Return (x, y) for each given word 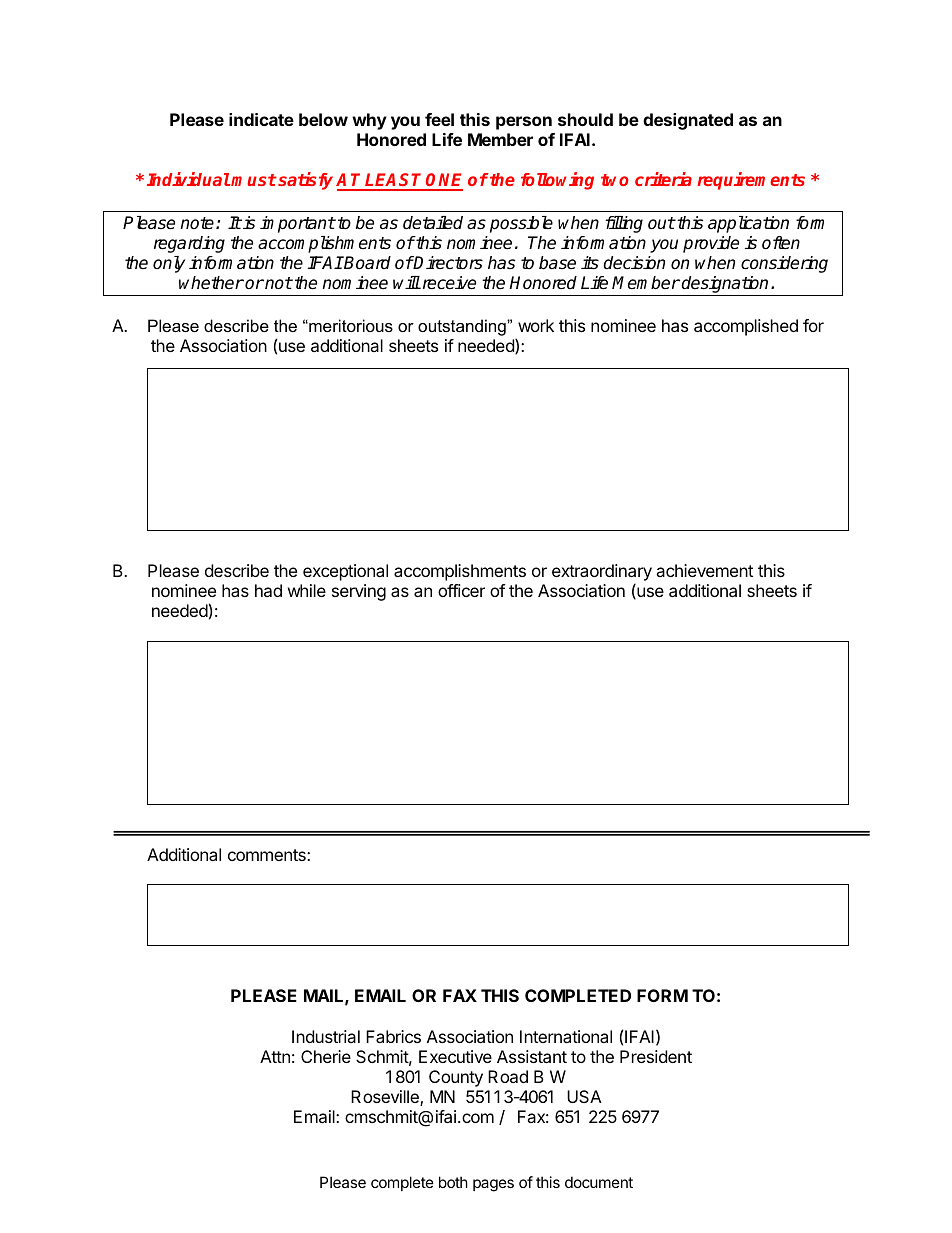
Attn (275, 1056)
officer (461, 590)
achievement (704, 570)
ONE (444, 181)
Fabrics (393, 1036)
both (453, 1182)
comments (268, 855)
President (656, 1056)
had (268, 590)
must (253, 180)
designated (688, 121)
